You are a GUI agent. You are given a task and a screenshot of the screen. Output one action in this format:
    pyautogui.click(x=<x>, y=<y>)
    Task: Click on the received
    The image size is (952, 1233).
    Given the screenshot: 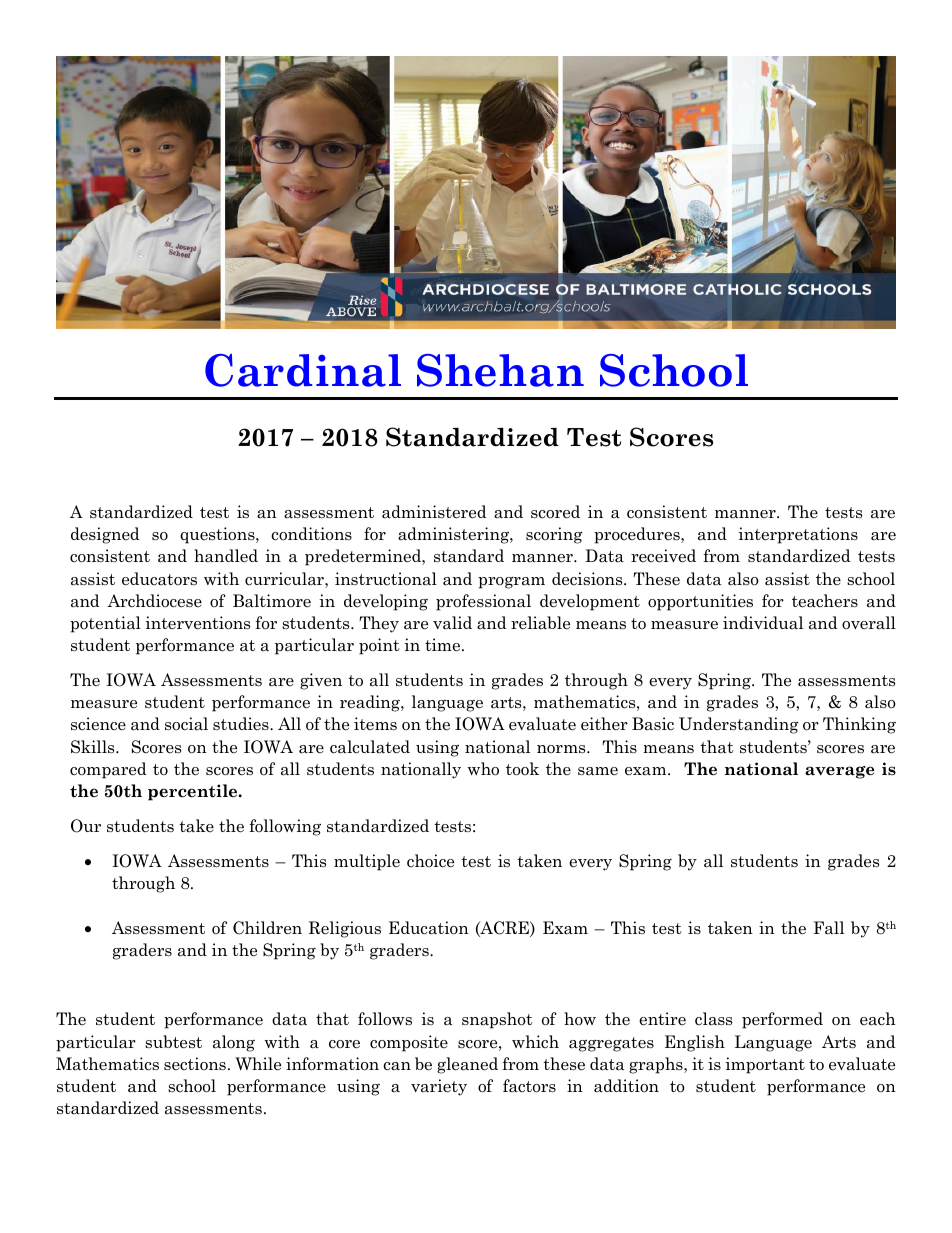 What is the action you would take?
    pyautogui.click(x=663, y=556)
